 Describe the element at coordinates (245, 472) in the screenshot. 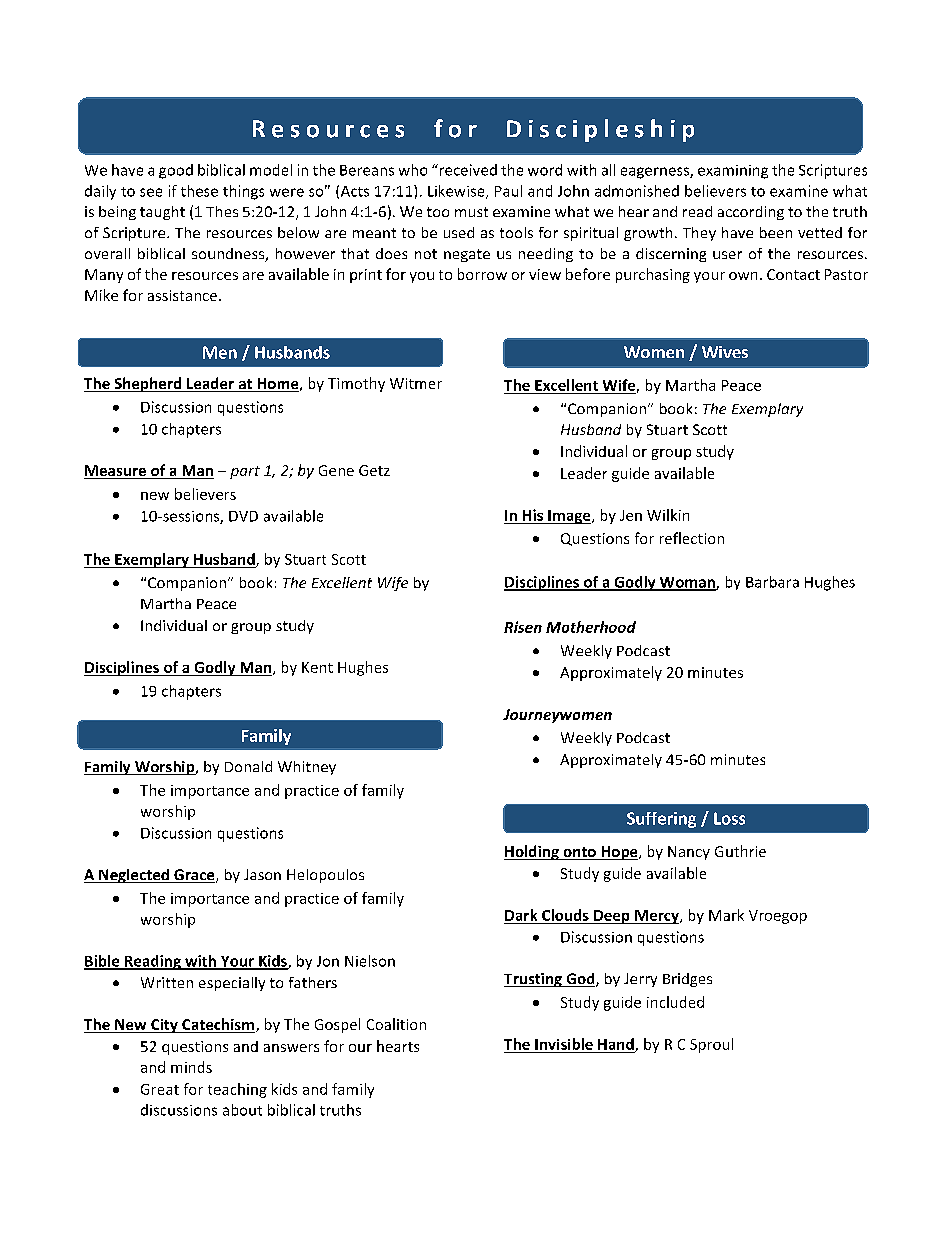

I see `part` at that location.
